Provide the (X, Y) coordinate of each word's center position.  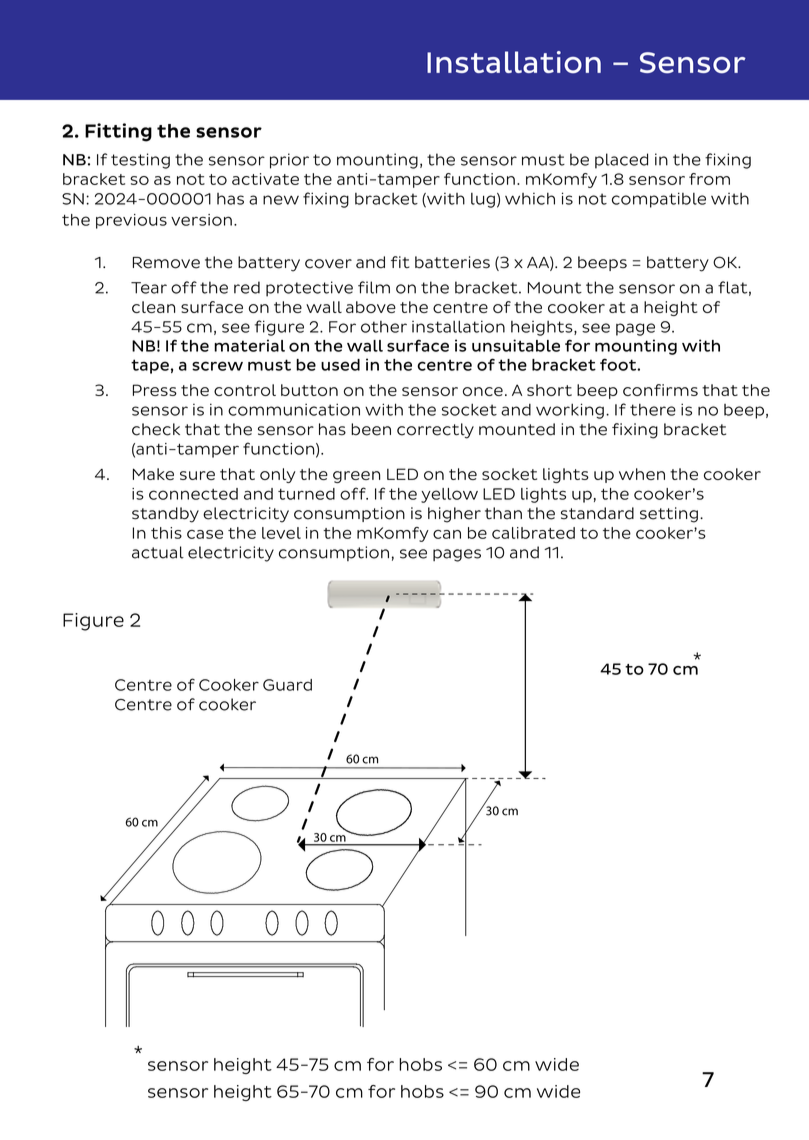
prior (289, 161)
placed (621, 161)
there (653, 410)
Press (155, 390)
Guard (287, 685)
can (447, 534)
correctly (435, 431)
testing (140, 161)
